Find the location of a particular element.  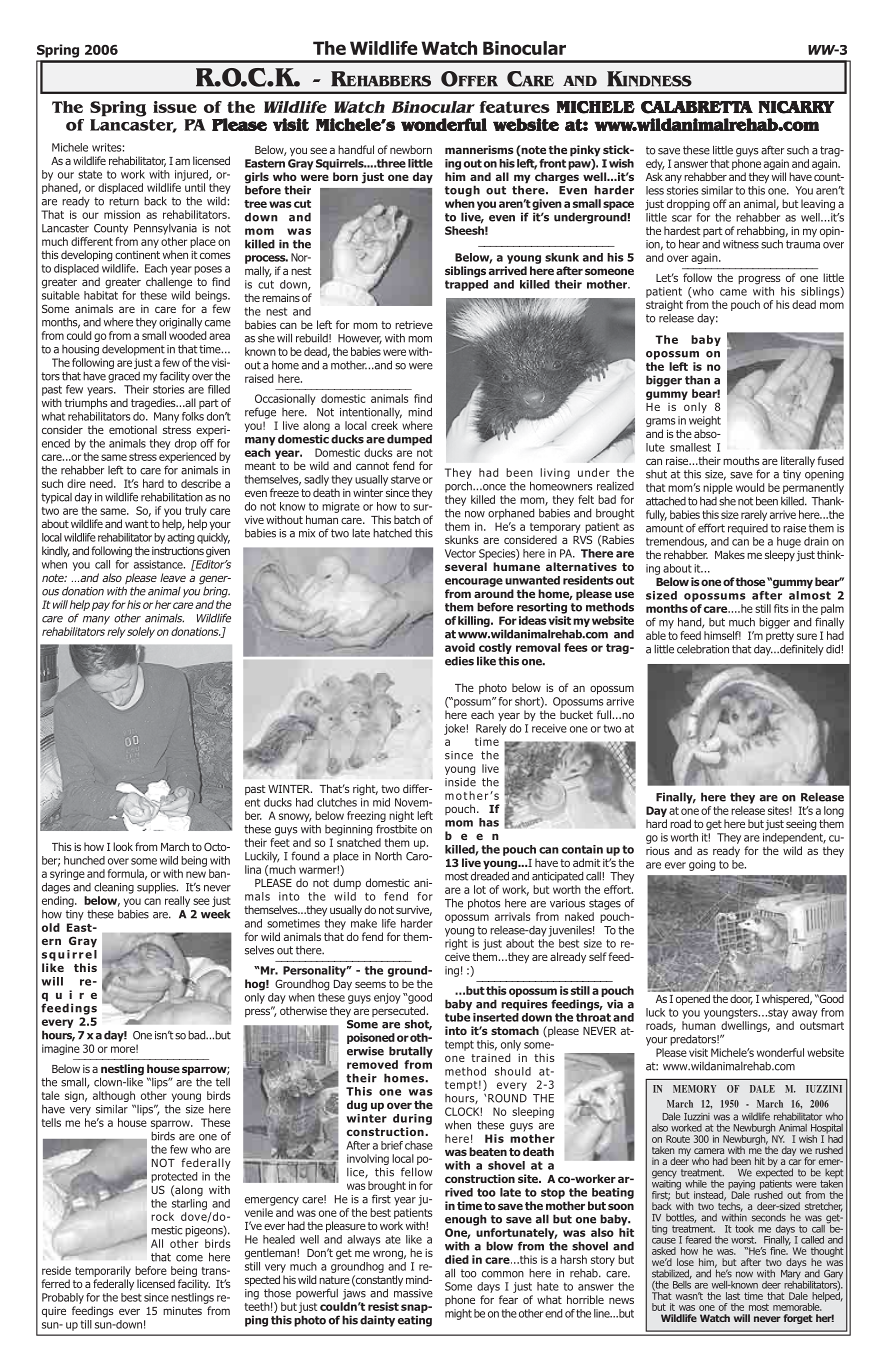

lot is located at coordinates (480, 889).
